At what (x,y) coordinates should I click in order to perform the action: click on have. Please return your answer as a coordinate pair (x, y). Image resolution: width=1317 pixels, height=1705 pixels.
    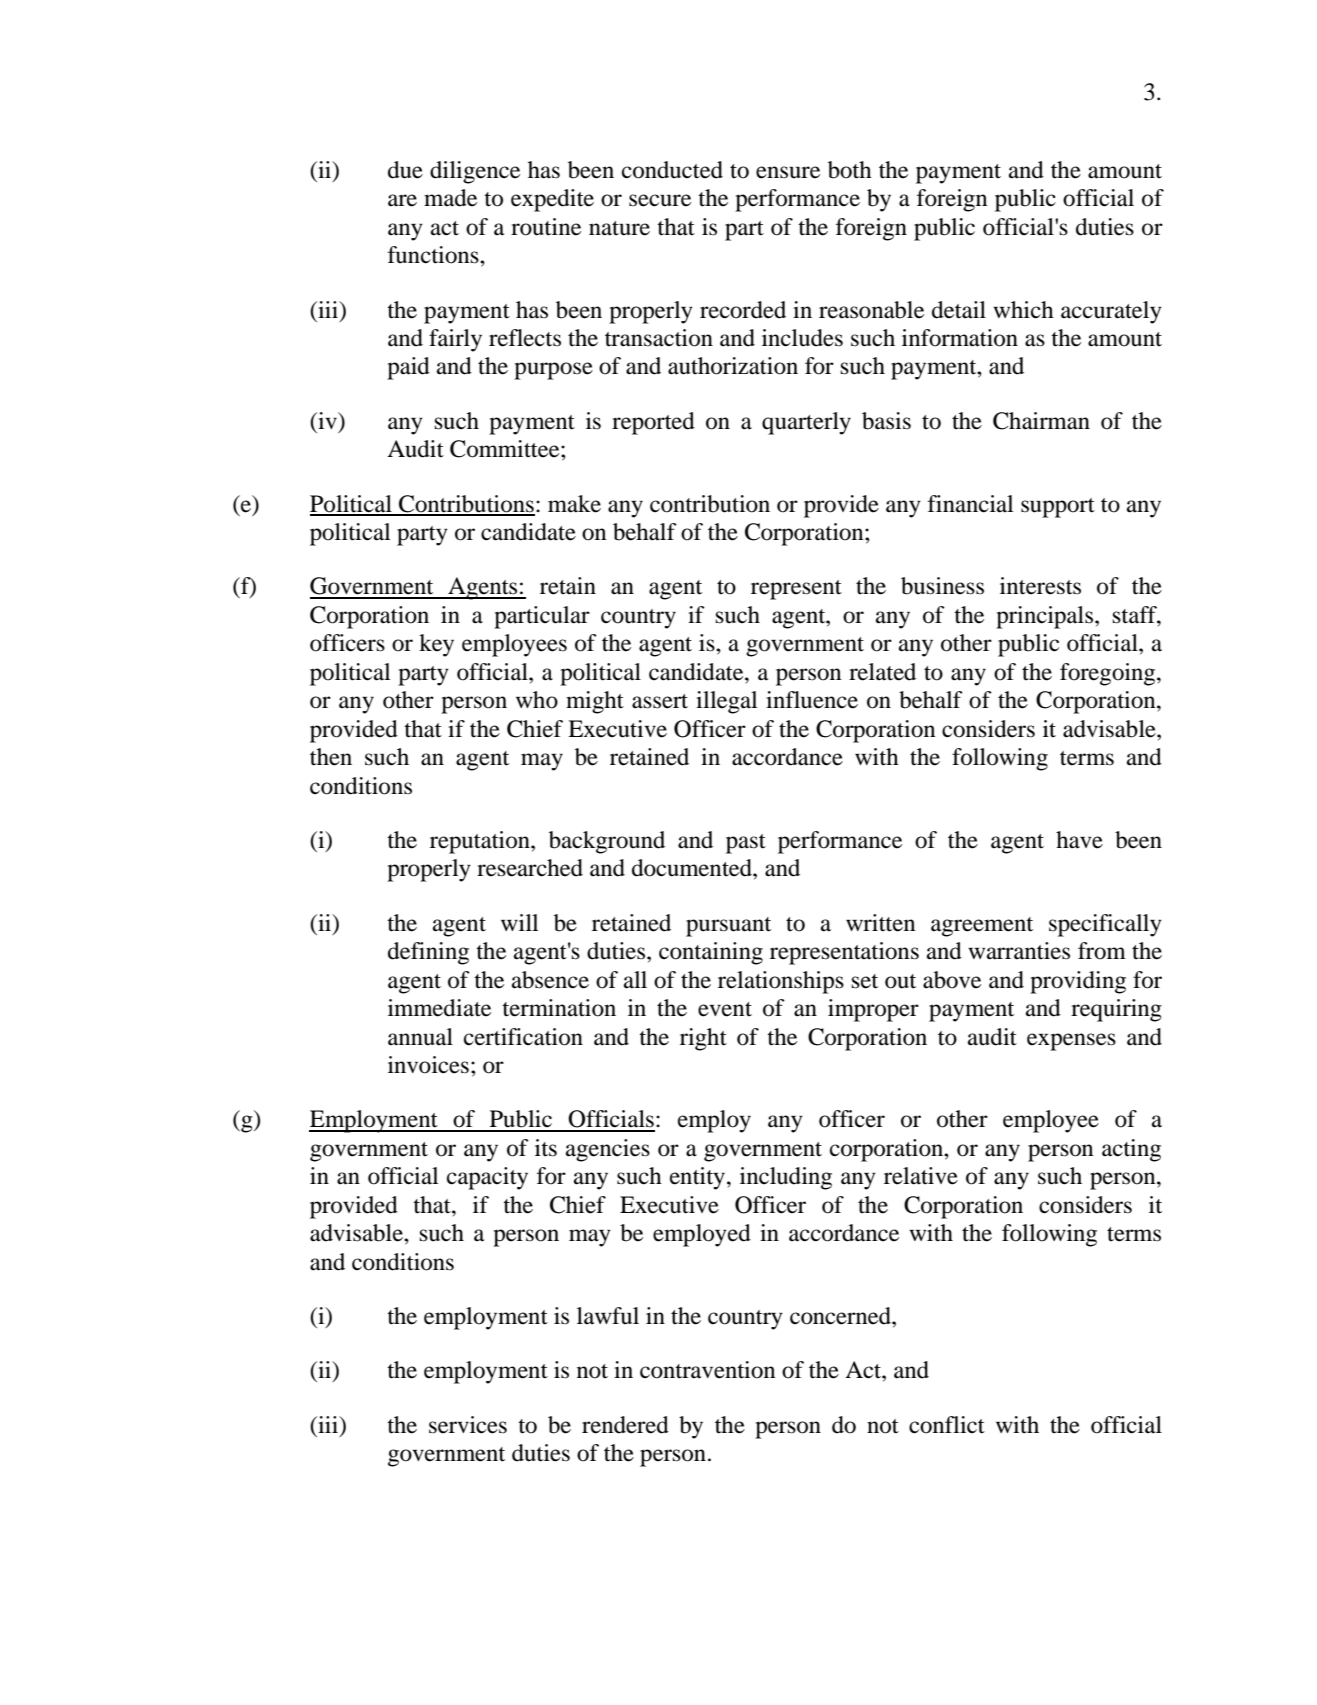
    Looking at the image, I should click on (1079, 840).
